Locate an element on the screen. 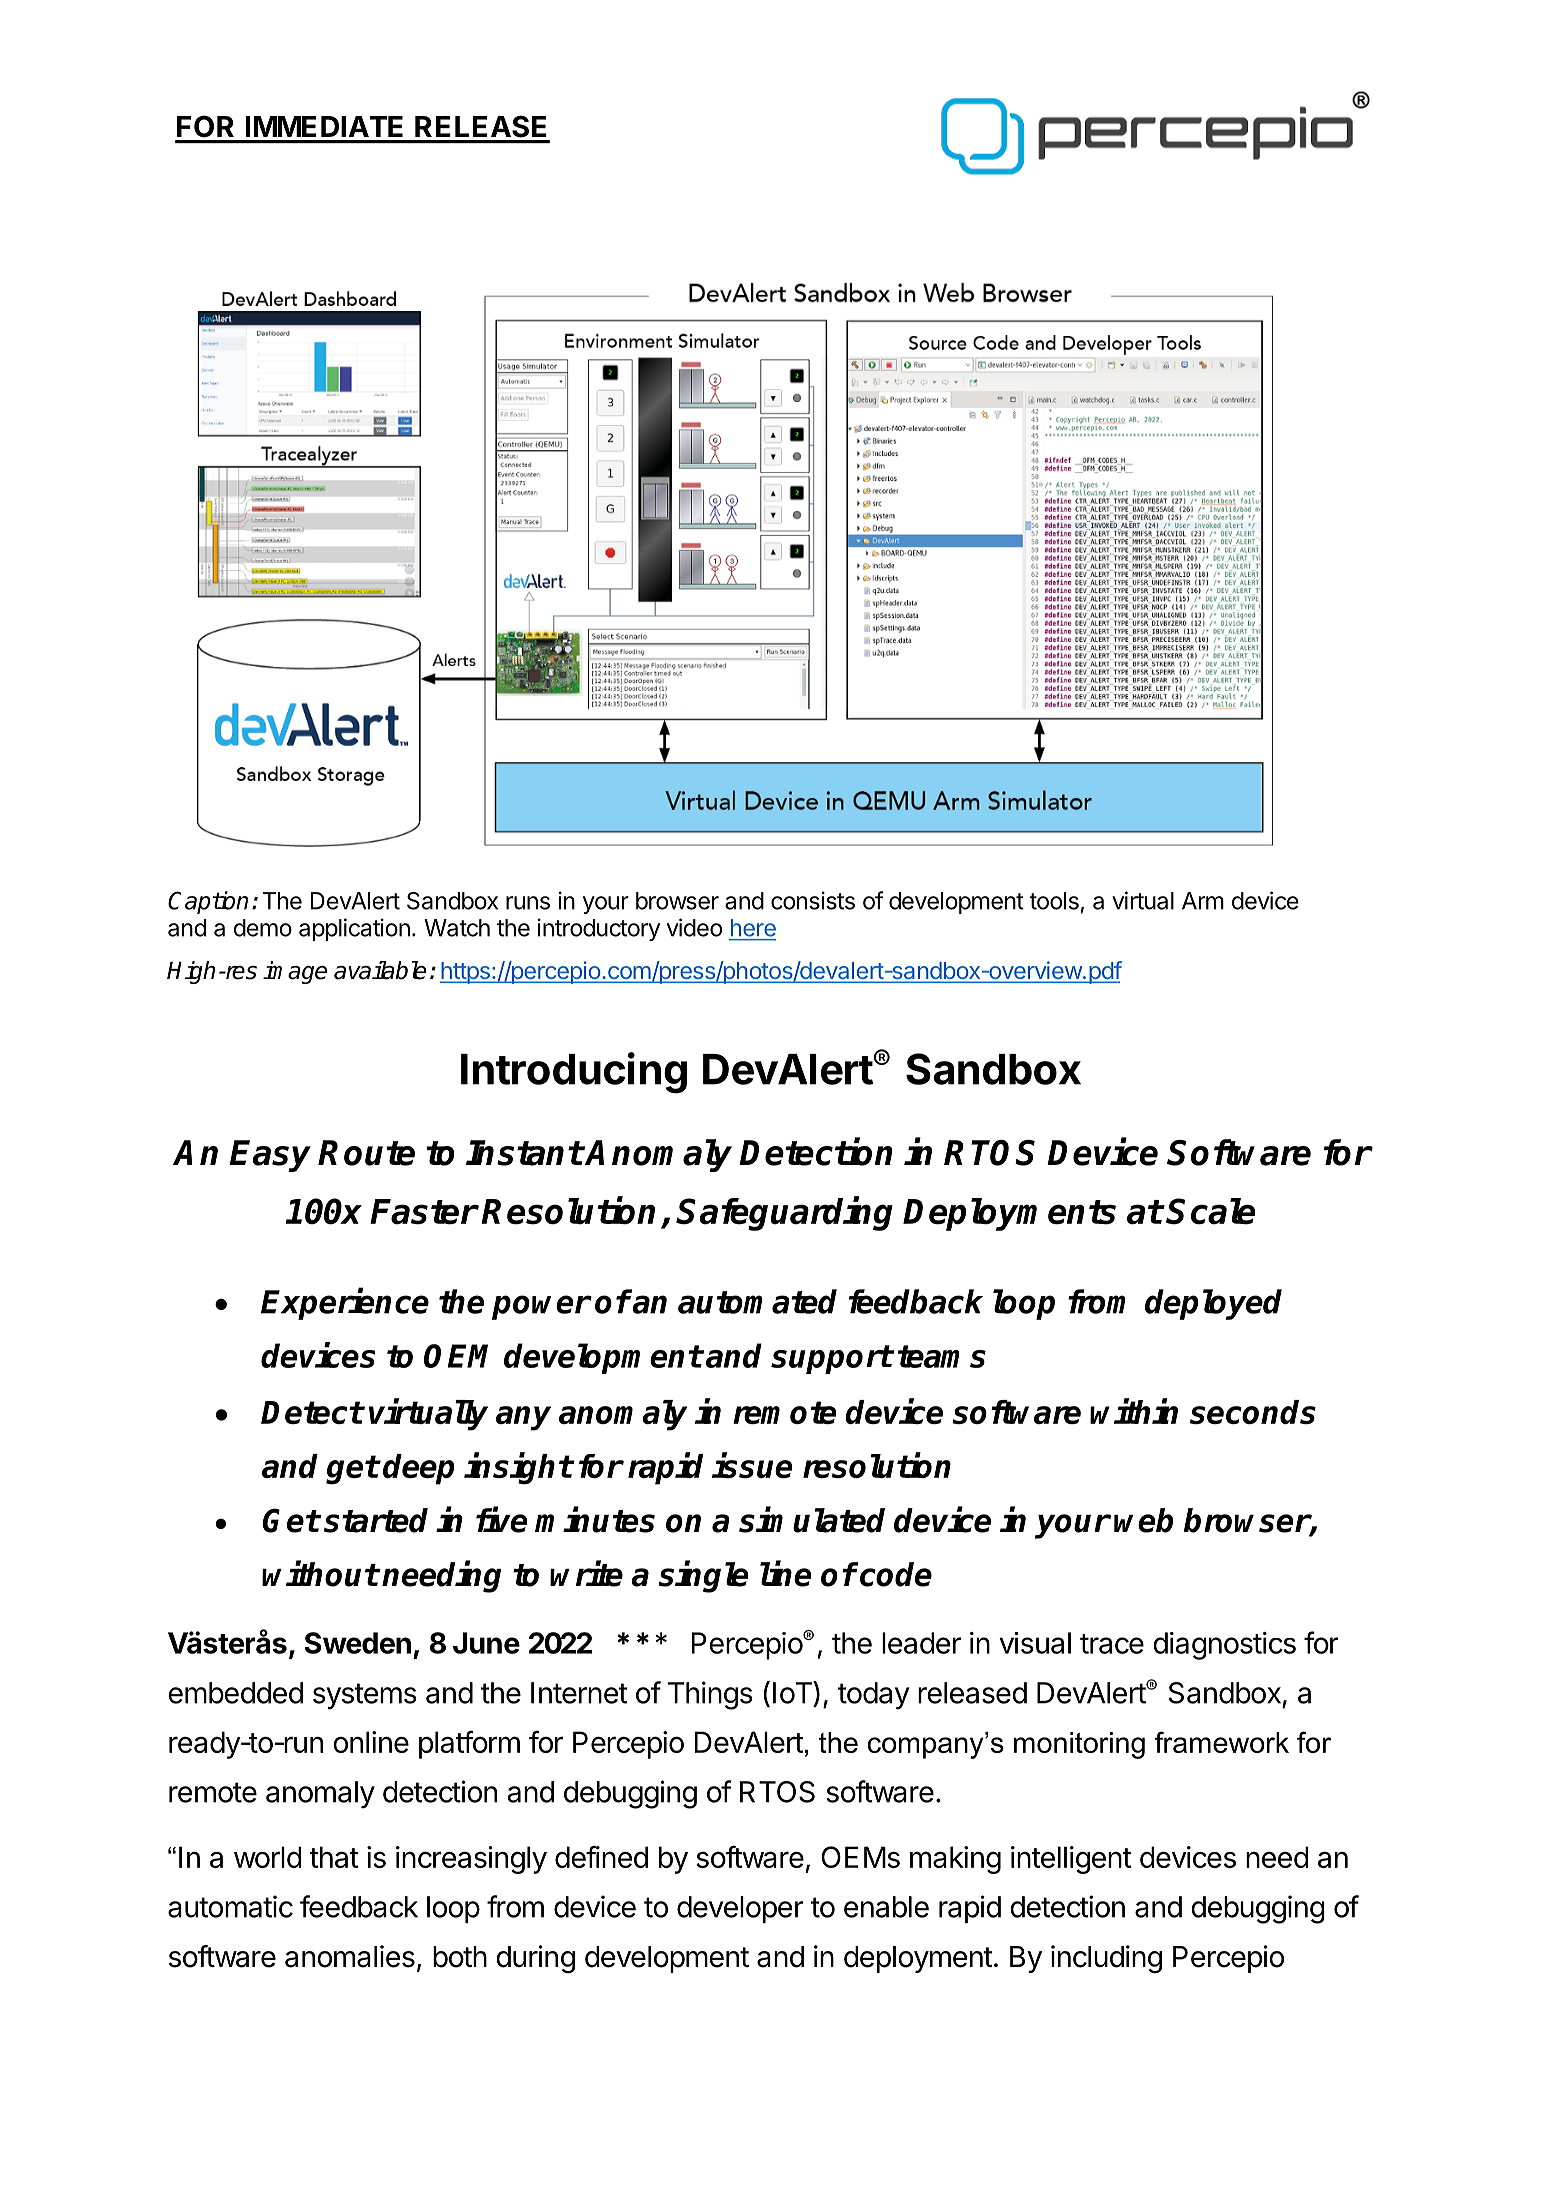  video is located at coordinates (694, 927).
